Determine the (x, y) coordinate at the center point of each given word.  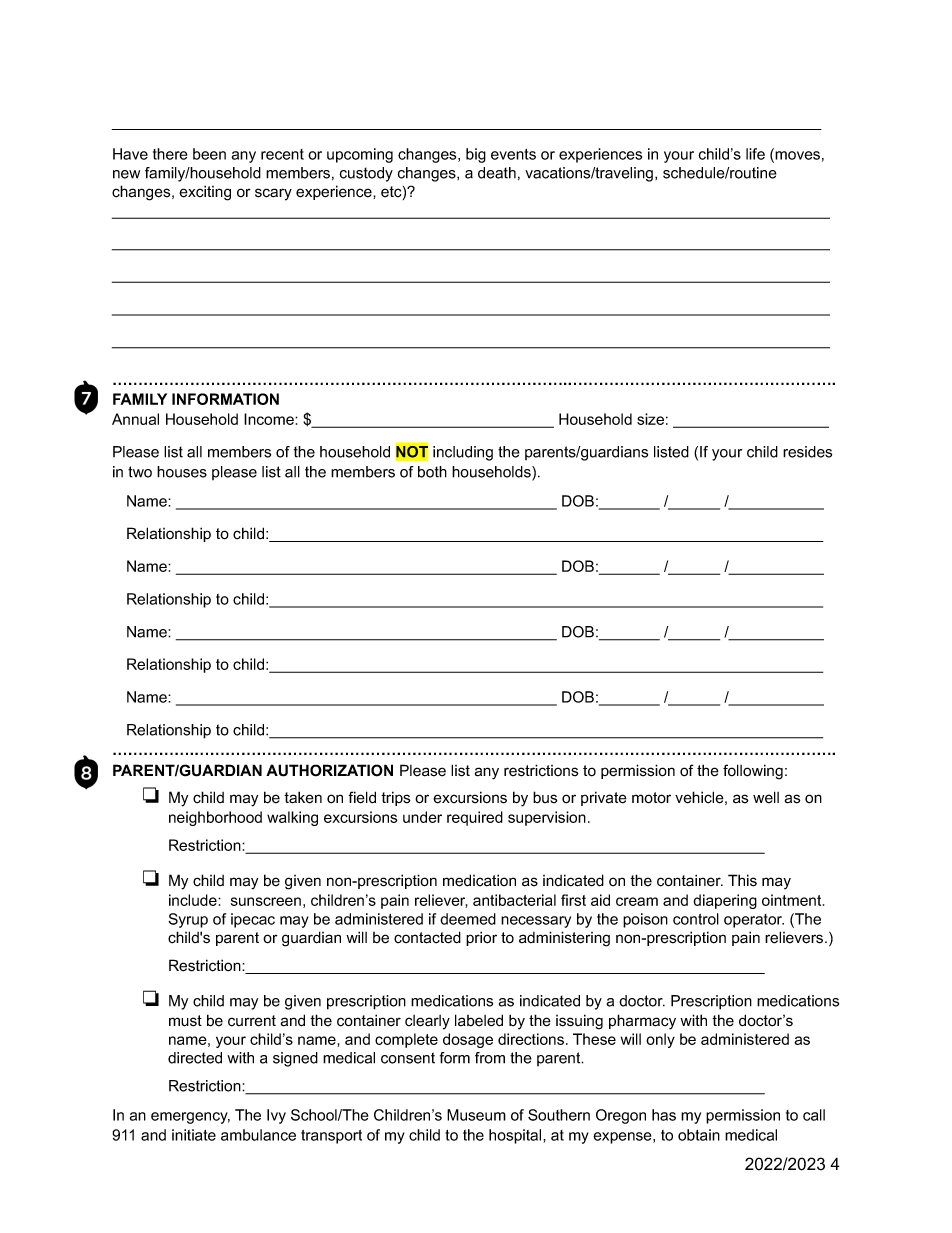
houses (182, 472)
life (755, 154)
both (432, 472)
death (497, 173)
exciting (205, 193)
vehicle (699, 797)
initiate (194, 1135)
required (475, 818)
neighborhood (215, 818)
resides (807, 452)
